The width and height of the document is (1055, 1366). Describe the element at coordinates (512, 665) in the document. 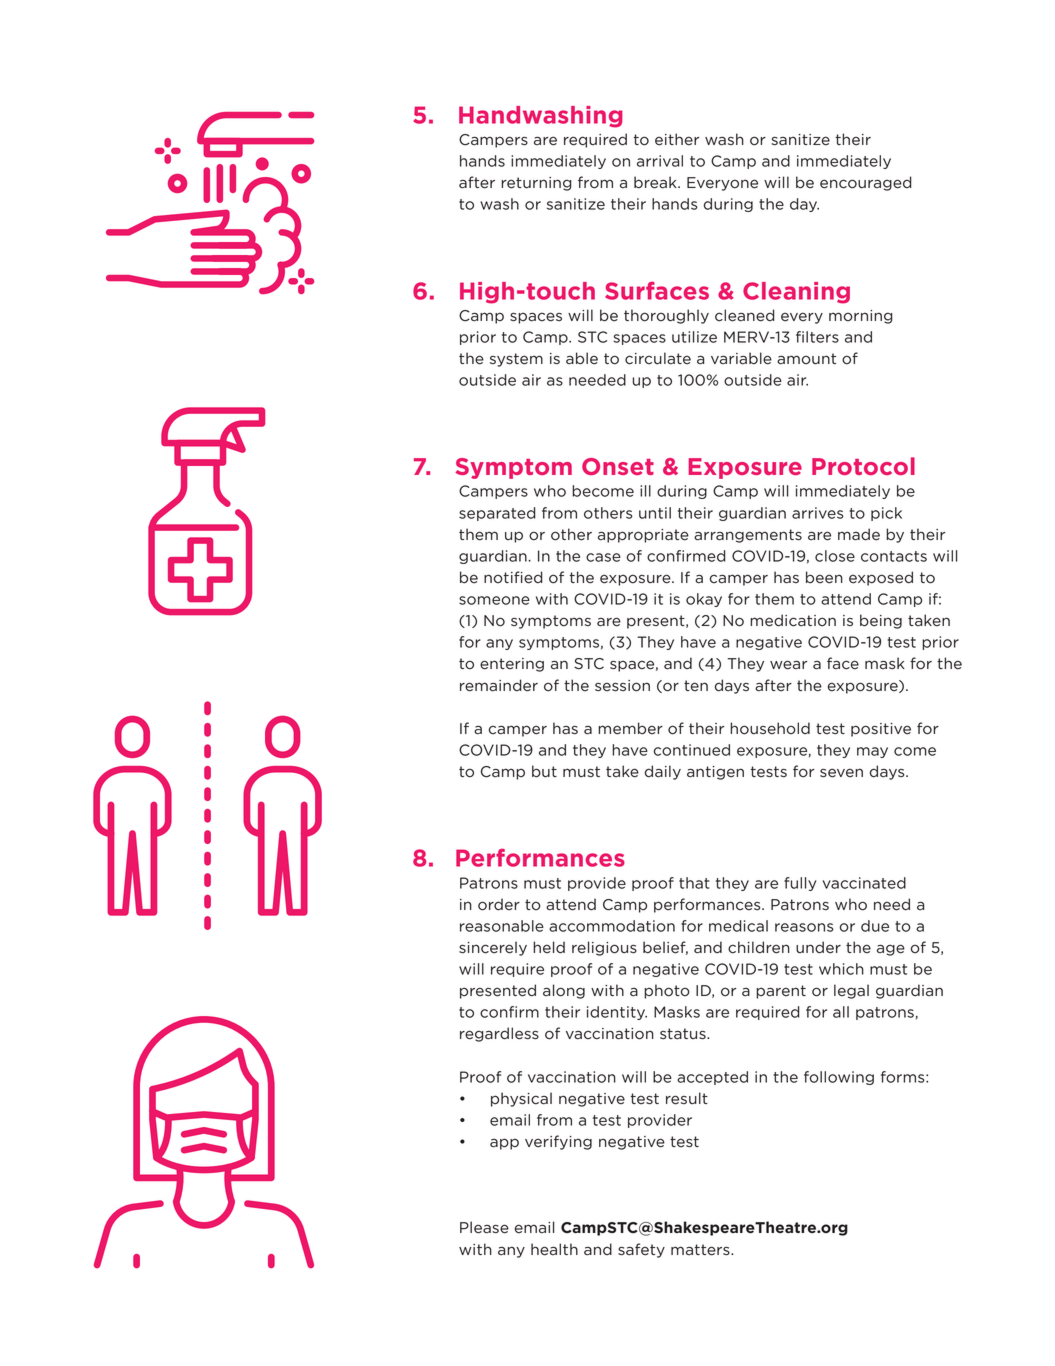

I see `entering` at that location.
